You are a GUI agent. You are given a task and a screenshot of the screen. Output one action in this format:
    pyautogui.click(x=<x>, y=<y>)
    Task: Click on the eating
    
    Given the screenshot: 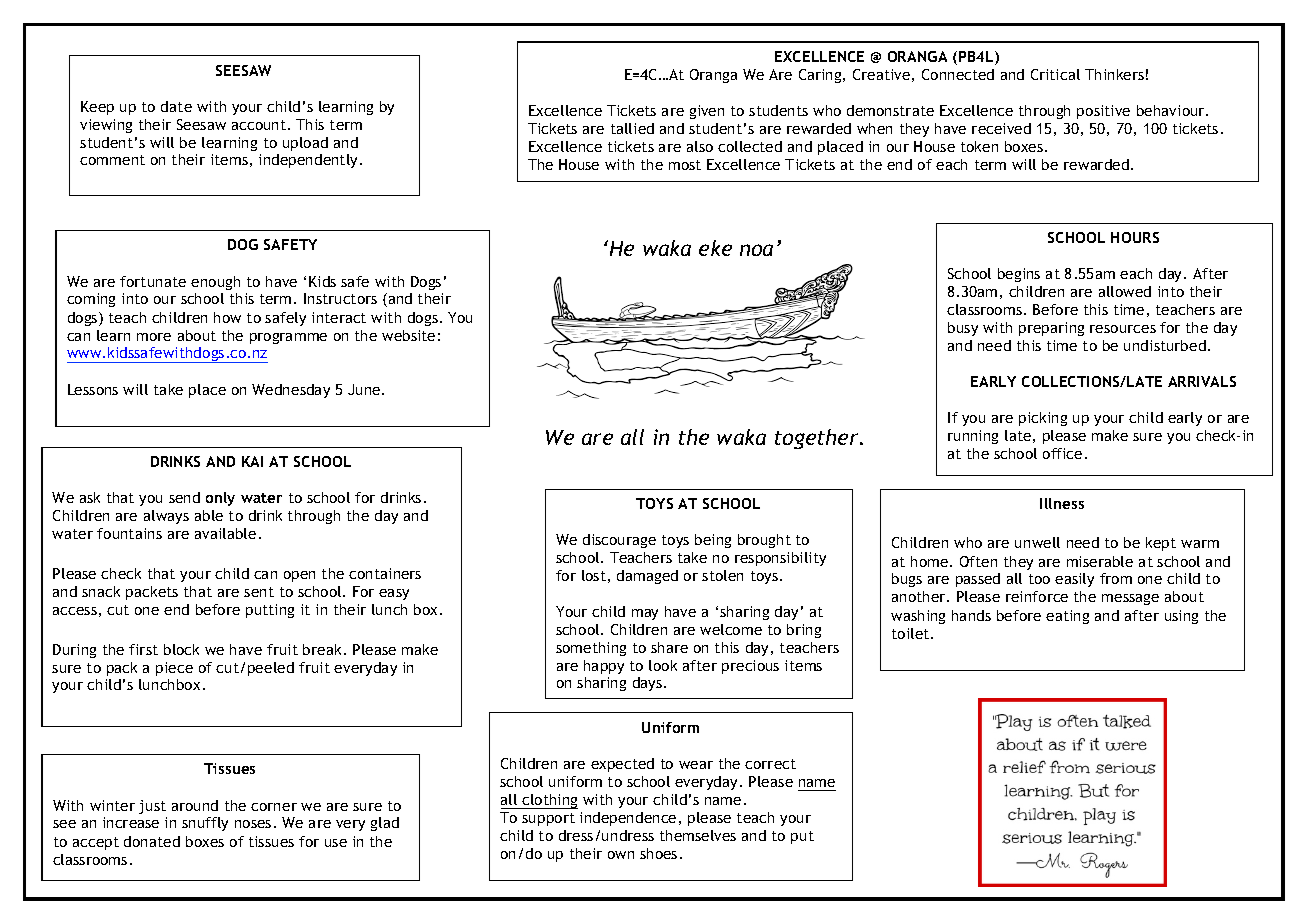 What is the action you would take?
    pyautogui.click(x=1067, y=617)
